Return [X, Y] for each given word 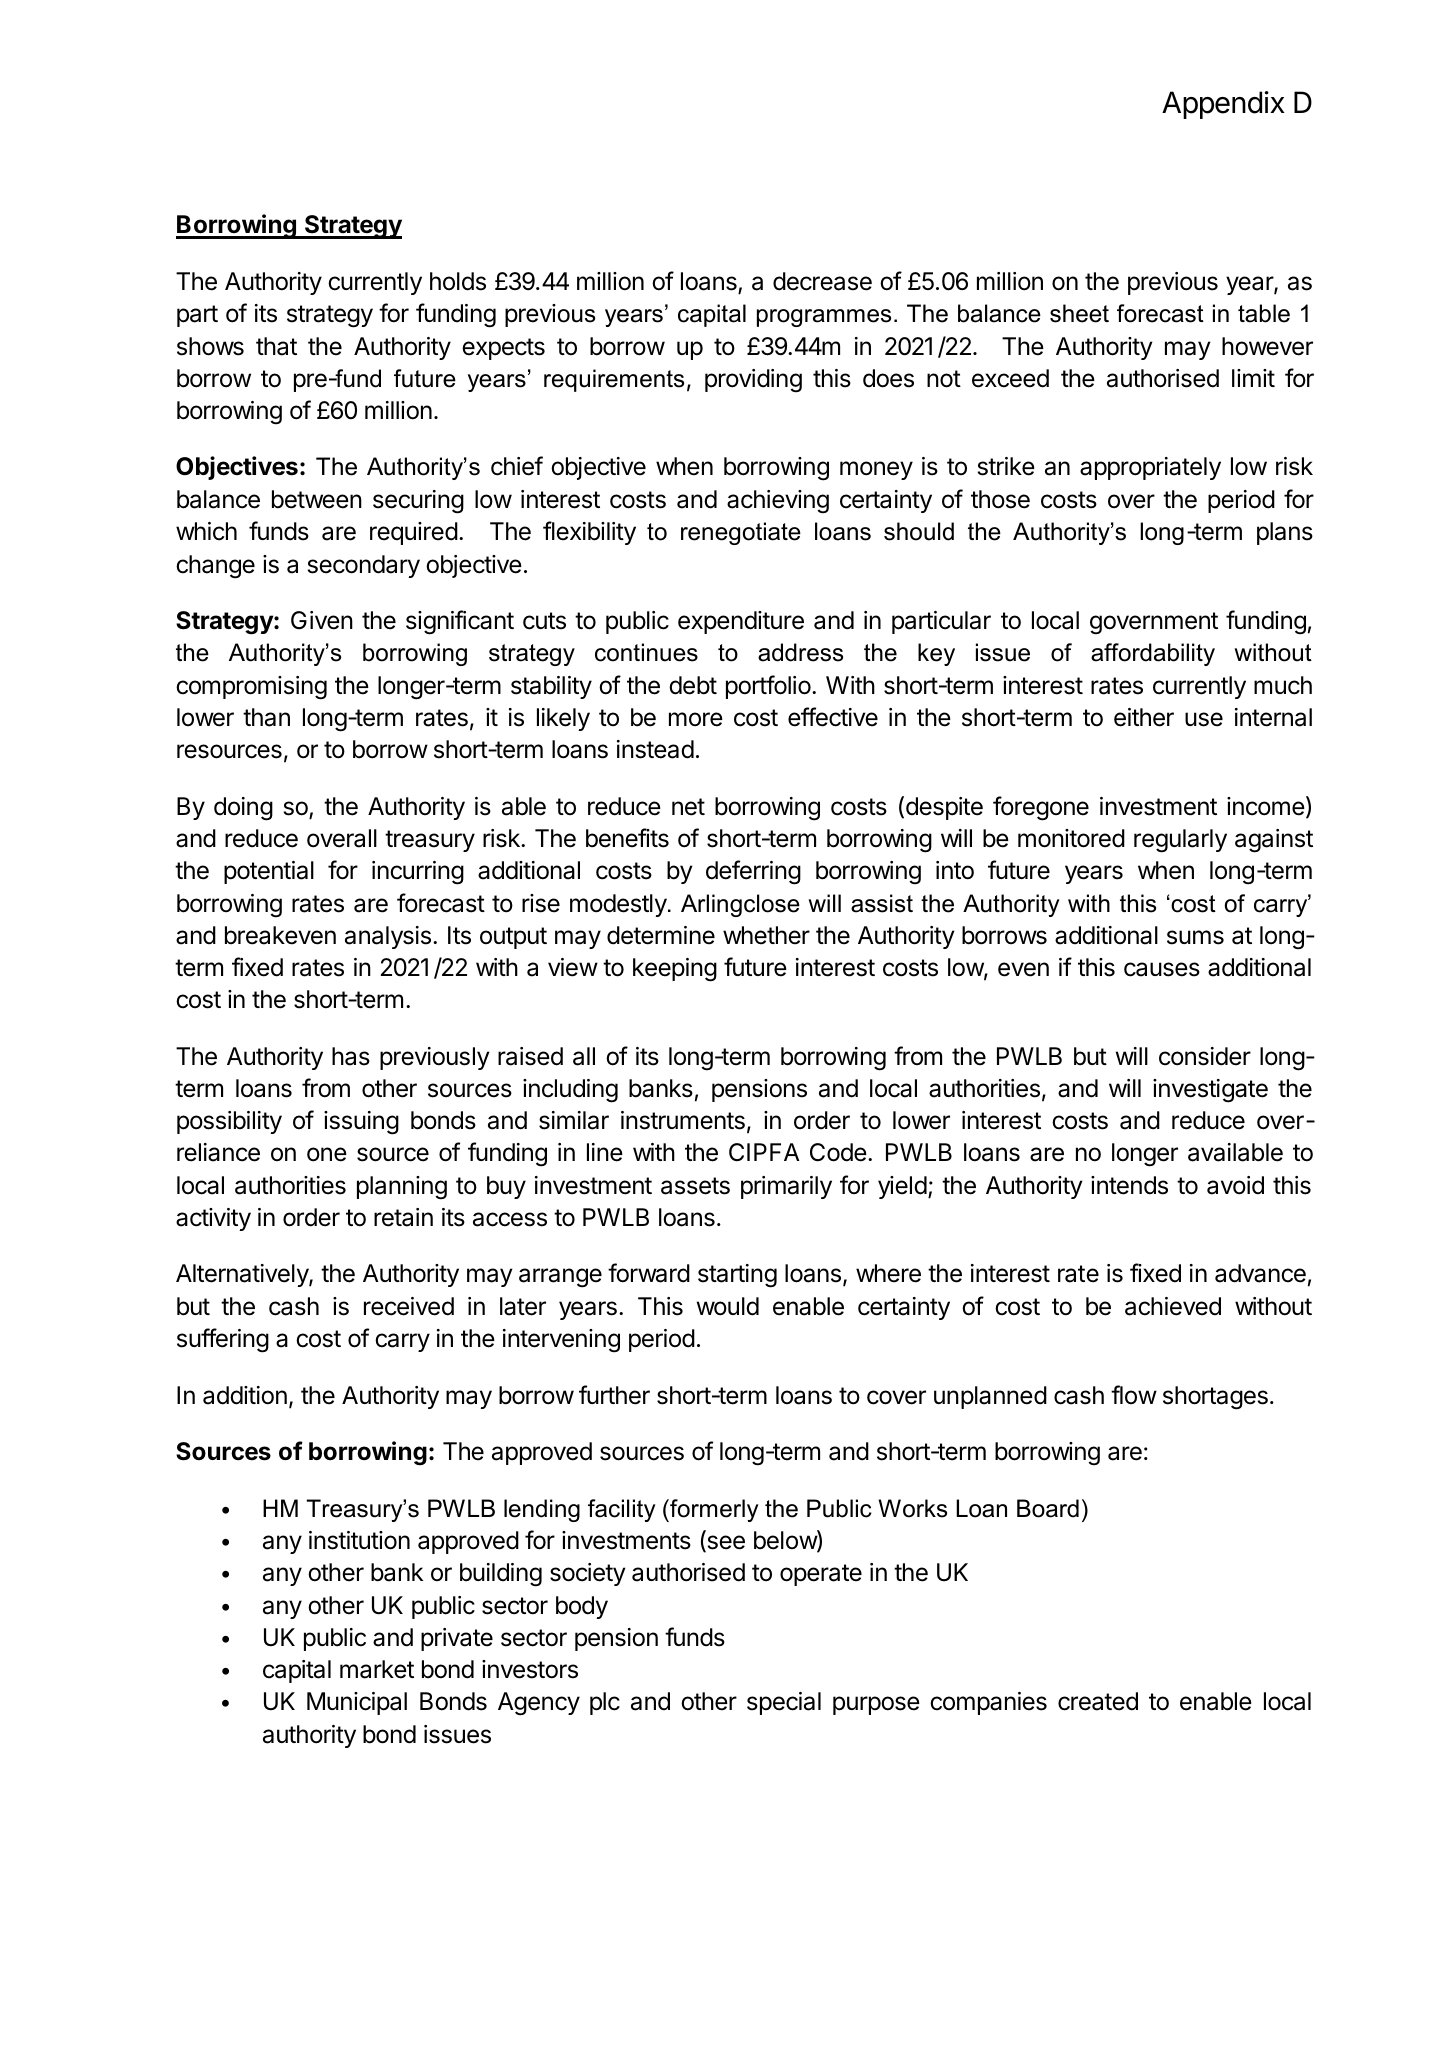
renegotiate [741, 533]
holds [458, 281]
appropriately [1150, 468]
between [317, 499]
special [784, 1703]
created [1098, 1701]
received [409, 1306]
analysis [388, 937]
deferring [753, 872]
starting [737, 1276]
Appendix [1223, 105]
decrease [822, 281]
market [377, 1669]
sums [1195, 937]
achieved [1173, 1306]
